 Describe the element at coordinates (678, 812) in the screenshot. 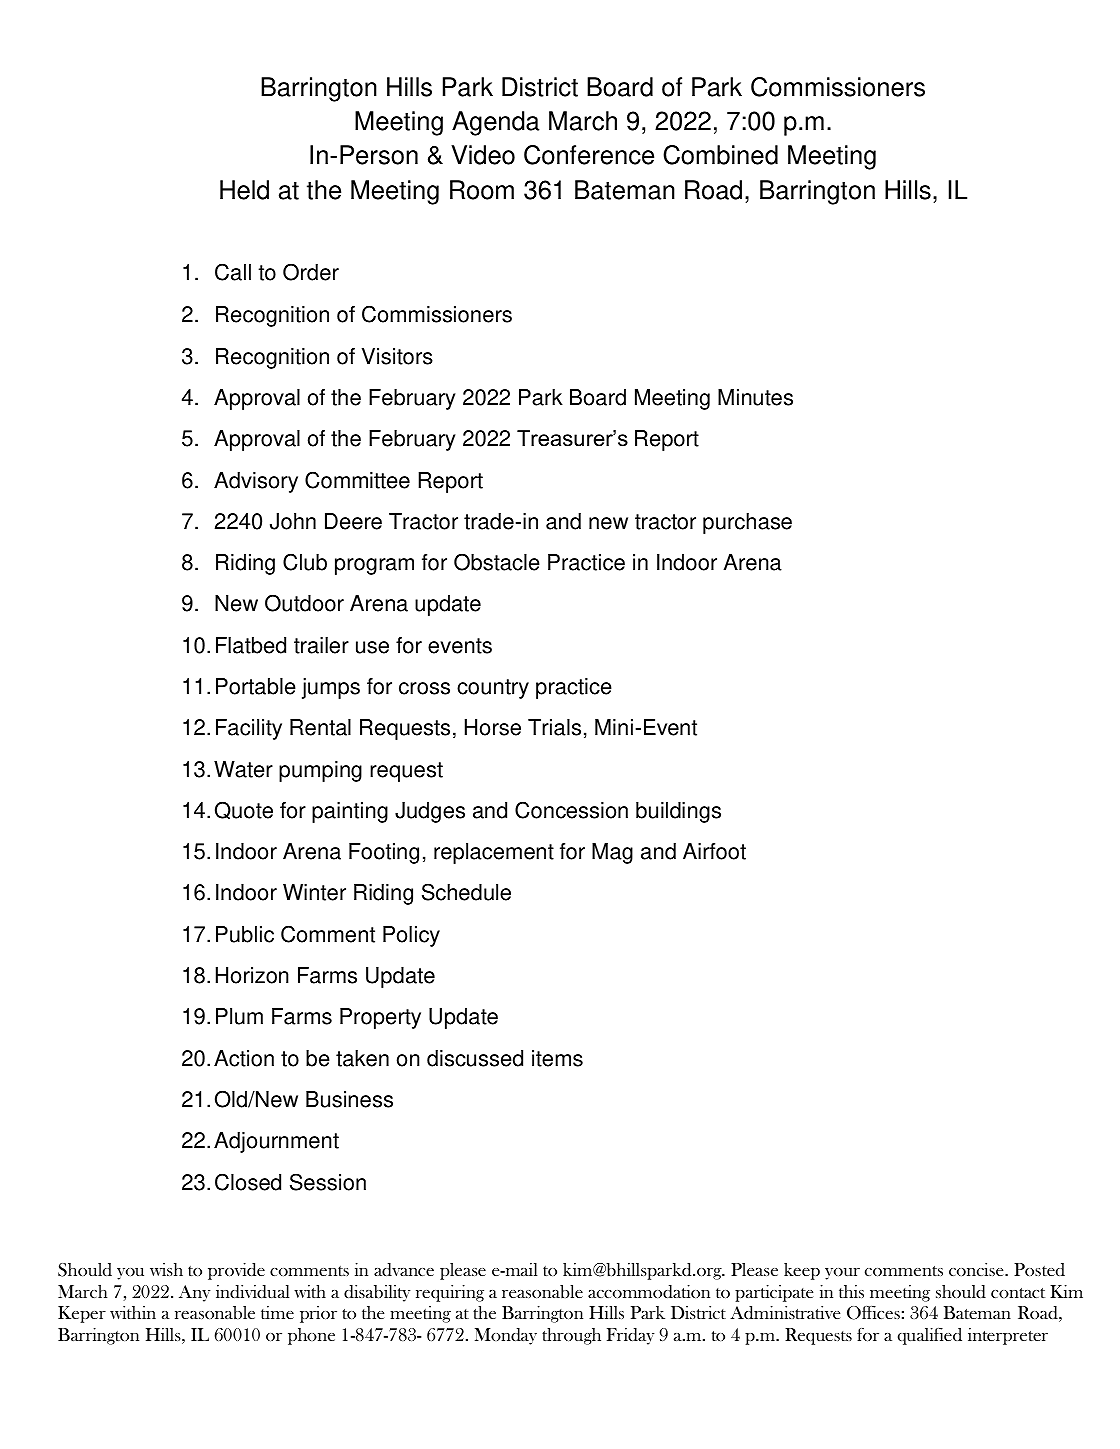

I see `buildings` at that location.
